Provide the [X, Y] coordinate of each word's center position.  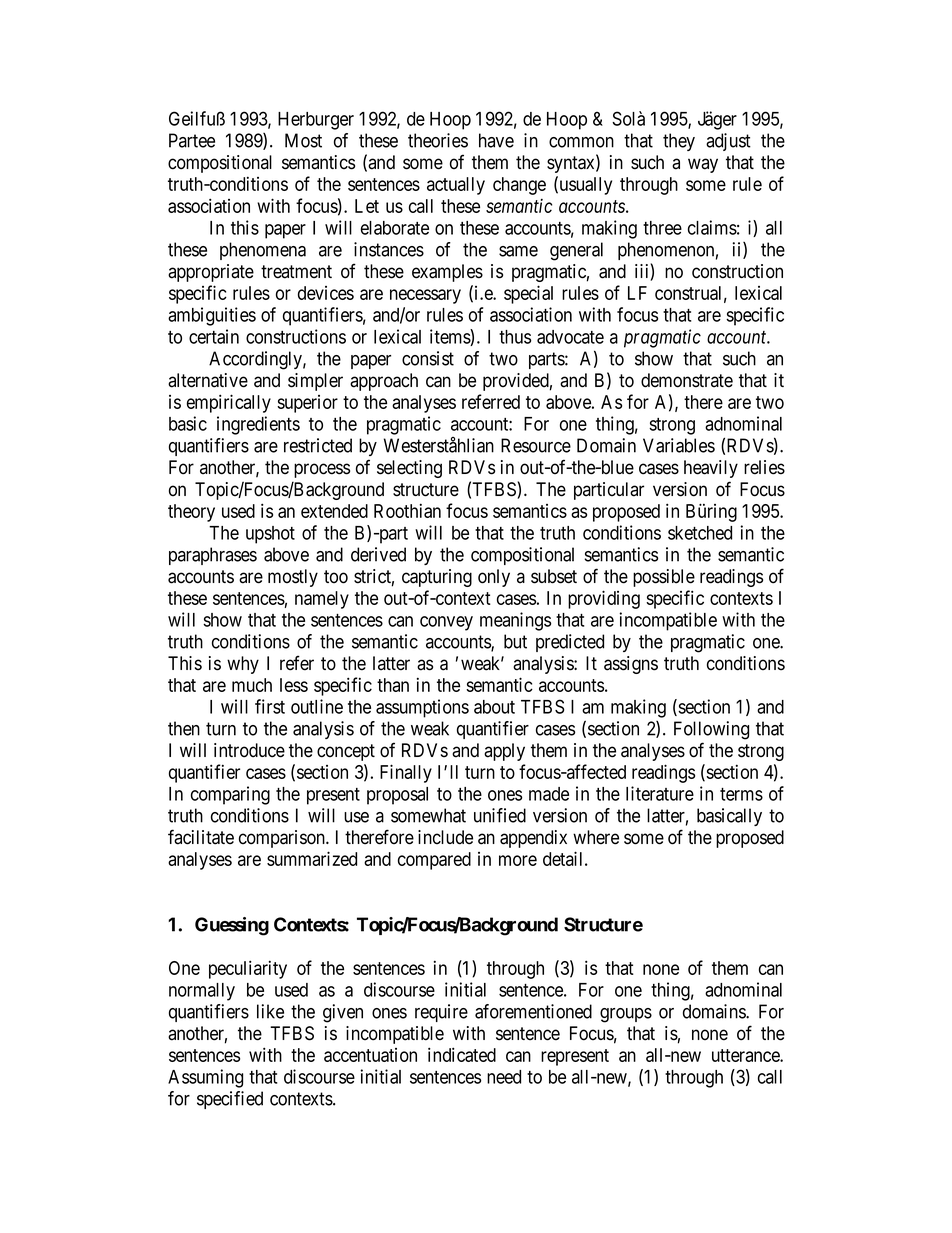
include [445, 837]
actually [456, 186]
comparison [283, 839]
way [703, 165]
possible [664, 578]
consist [428, 358]
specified [230, 1100]
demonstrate [687, 380]
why [243, 665]
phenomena [263, 251]
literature [660, 793]
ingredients [258, 425]
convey [446, 623]
